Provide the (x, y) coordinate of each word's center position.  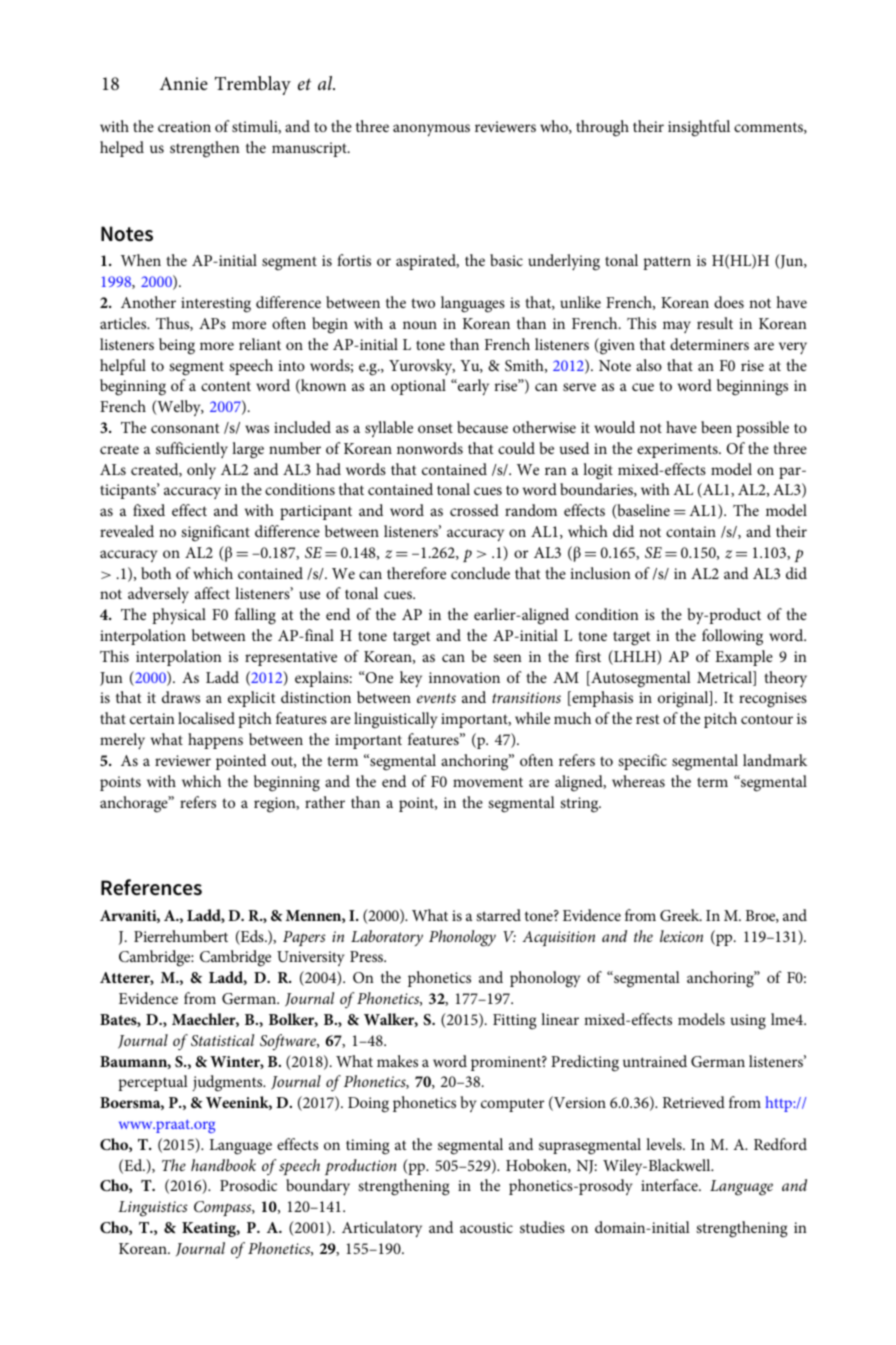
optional (418, 387)
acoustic (486, 1227)
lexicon (681, 936)
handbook (223, 1165)
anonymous (431, 130)
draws (181, 697)
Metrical (725, 678)
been (716, 427)
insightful (699, 128)
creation (184, 126)
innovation (464, 677)
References (151, 887)
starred (498, 915)
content (226, 386)
